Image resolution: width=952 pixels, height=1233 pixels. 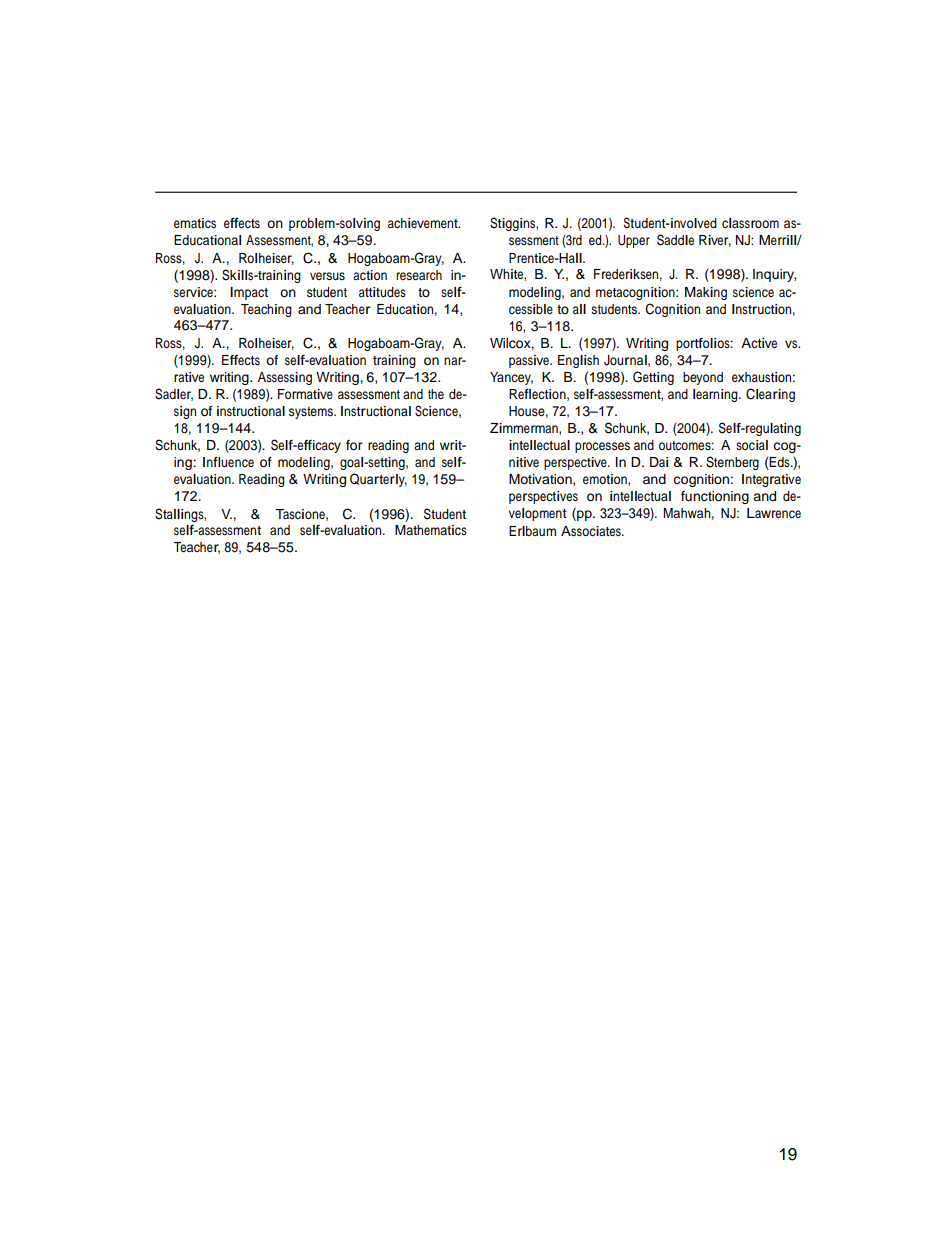 I want to click on Sternberg, so click(x=732, y=463).
